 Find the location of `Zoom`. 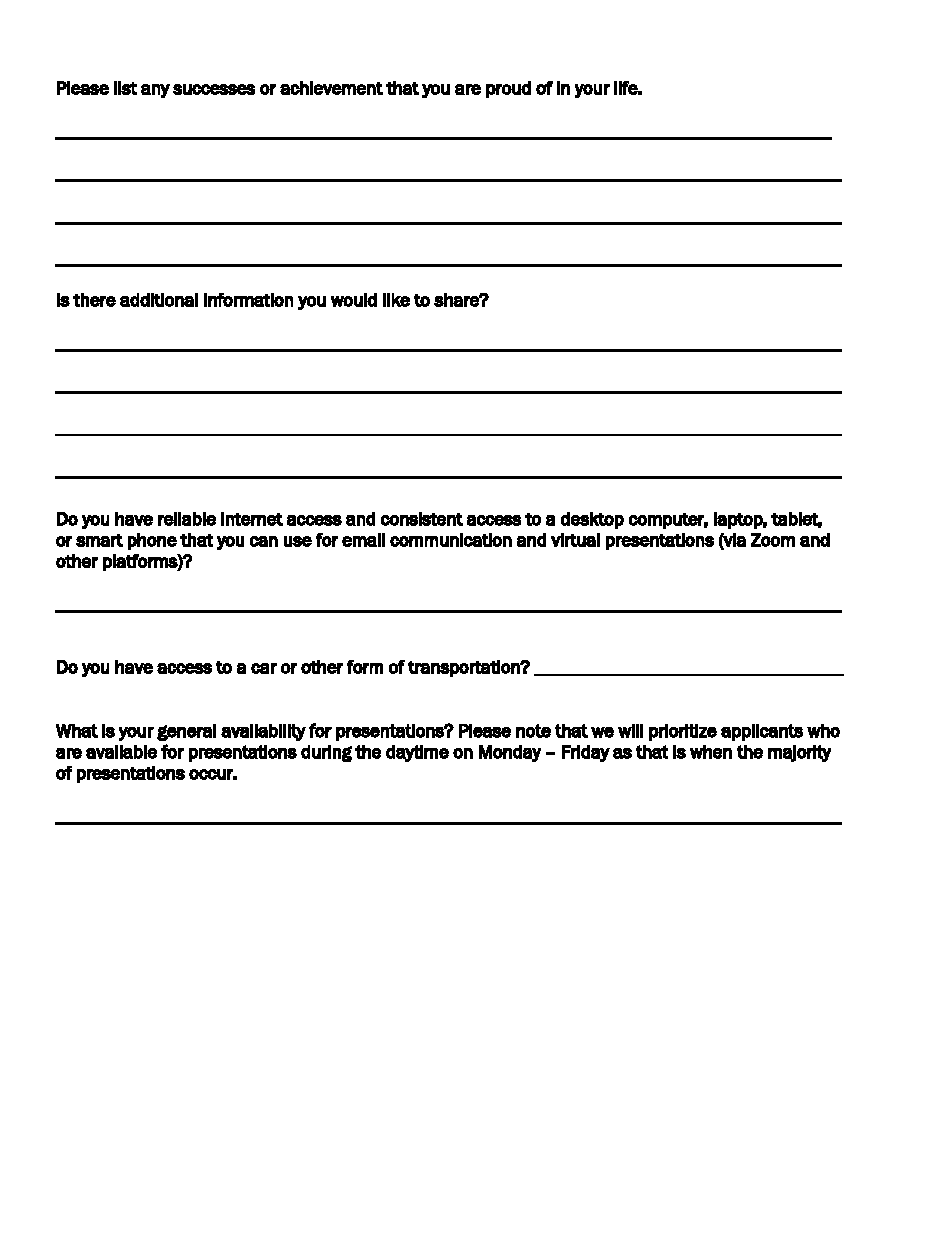

Zoom is located at coordinates (773, 540).
